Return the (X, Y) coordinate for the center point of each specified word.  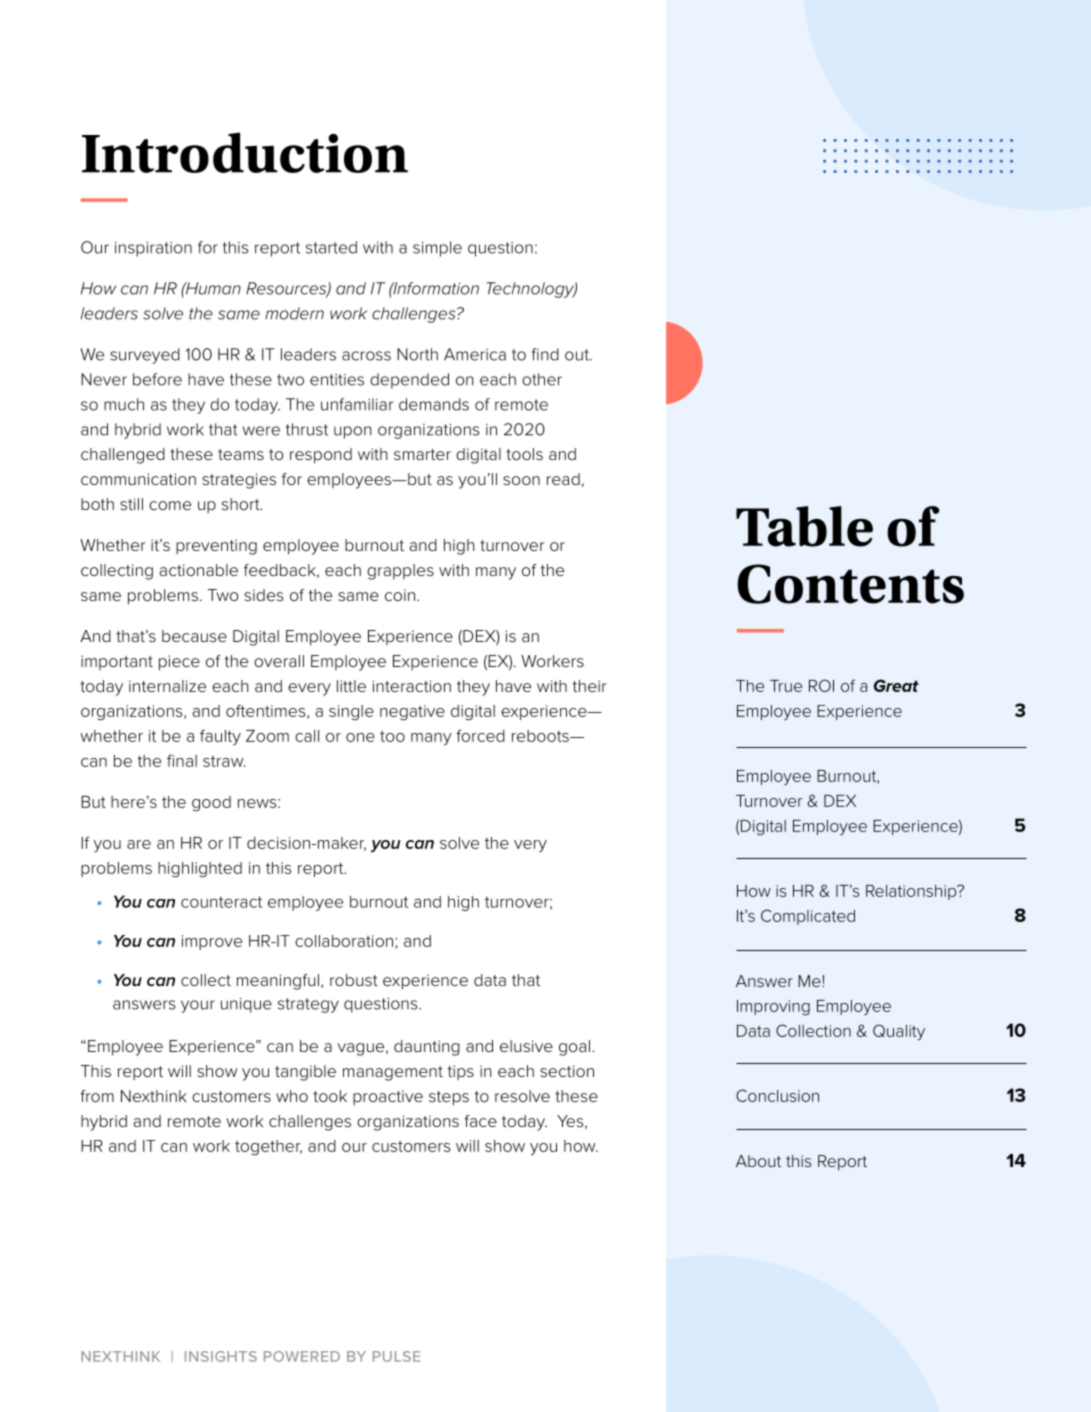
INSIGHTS (221, 1356)
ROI (821, 685)
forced (480, 735)
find (545, 354)
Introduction (245, 152)
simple (437, 249)
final (182, 760)
